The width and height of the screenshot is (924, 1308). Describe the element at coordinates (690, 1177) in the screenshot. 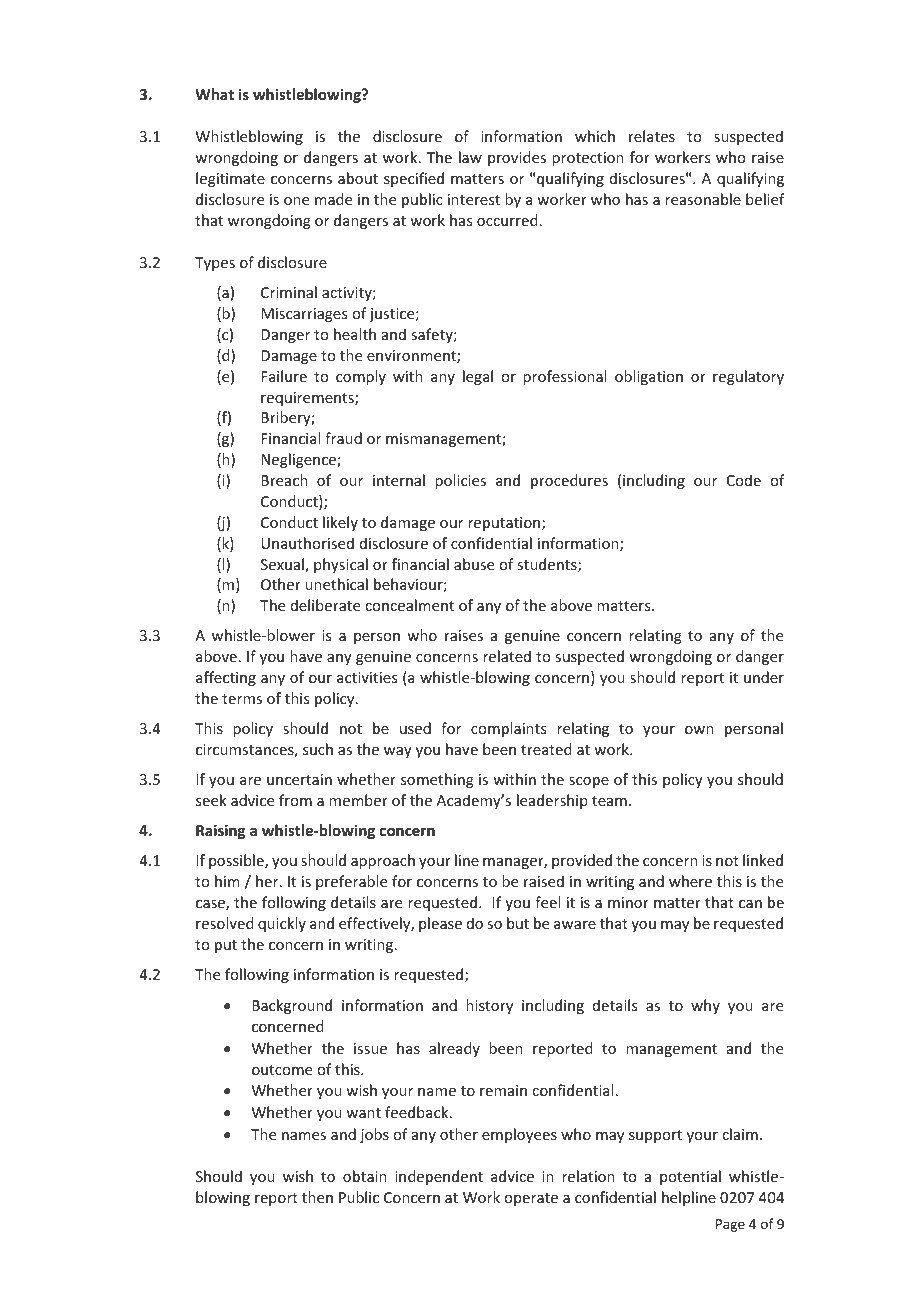

I see `potential` at that location.
